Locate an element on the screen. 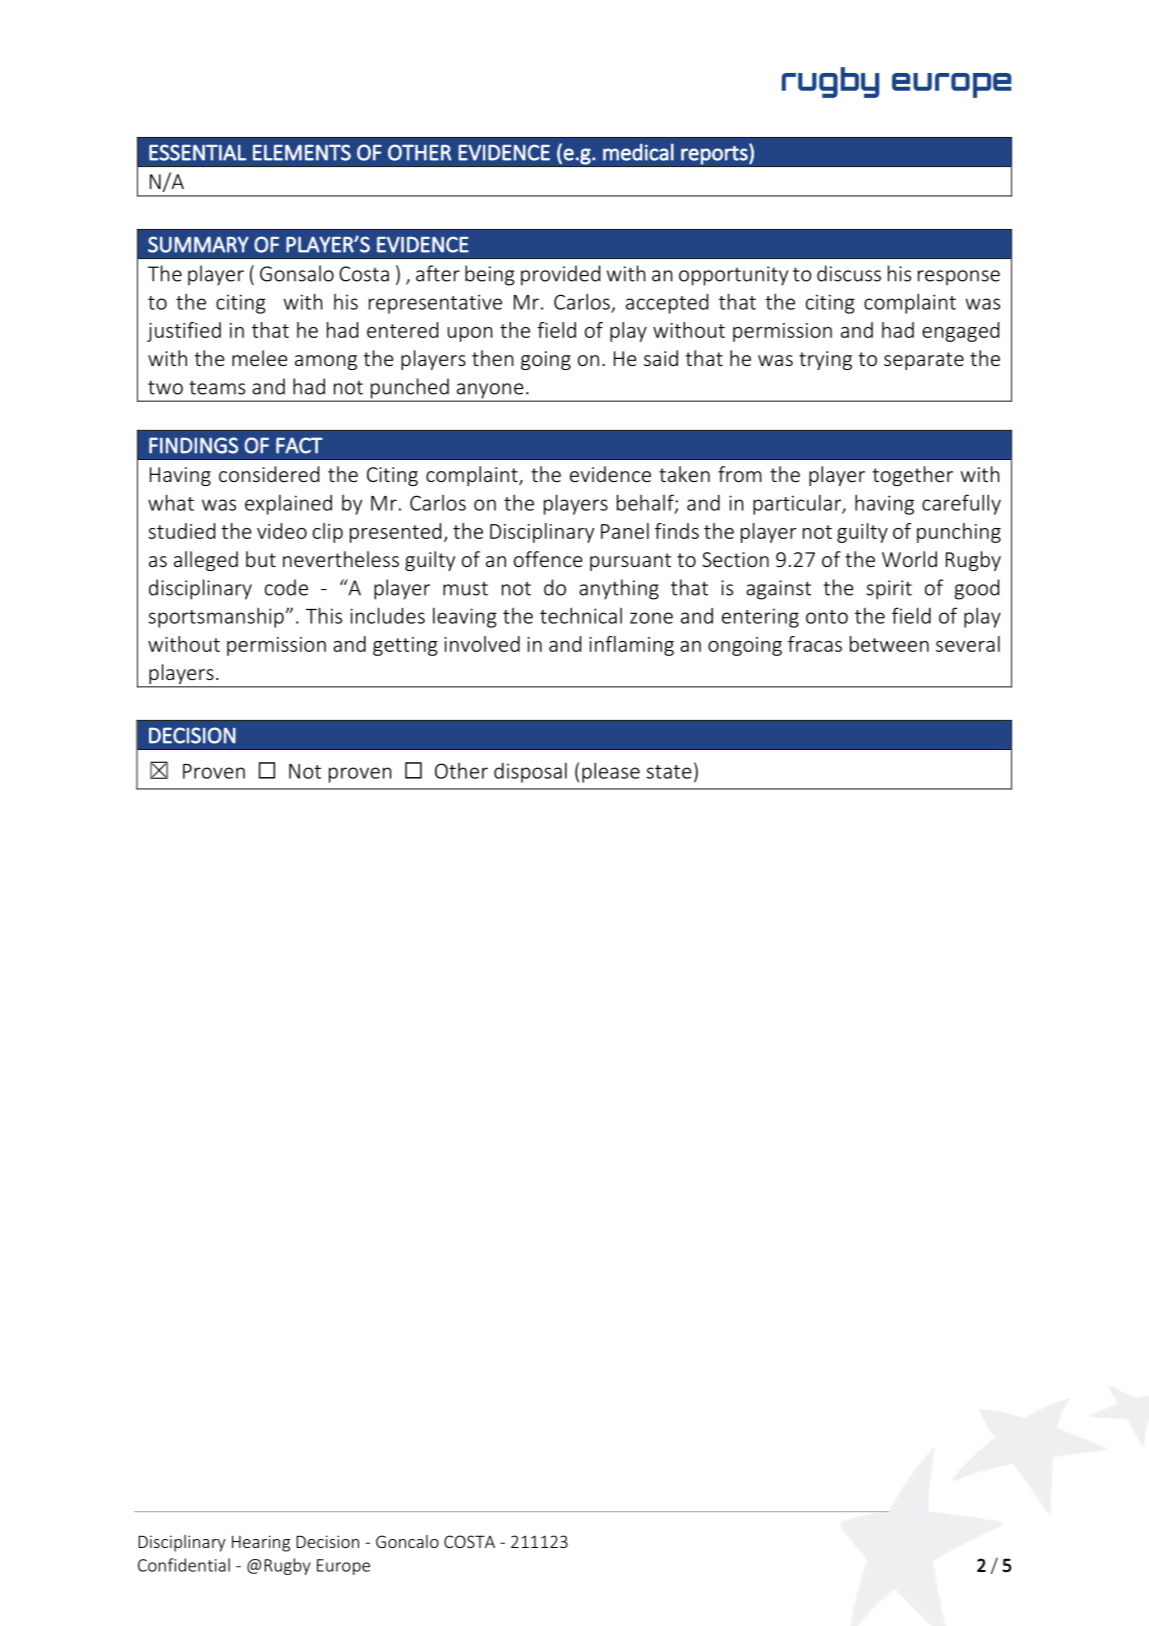 This screenshot has width=1149, height=1626. sportsmanship is located at coordinates (217, 617).
